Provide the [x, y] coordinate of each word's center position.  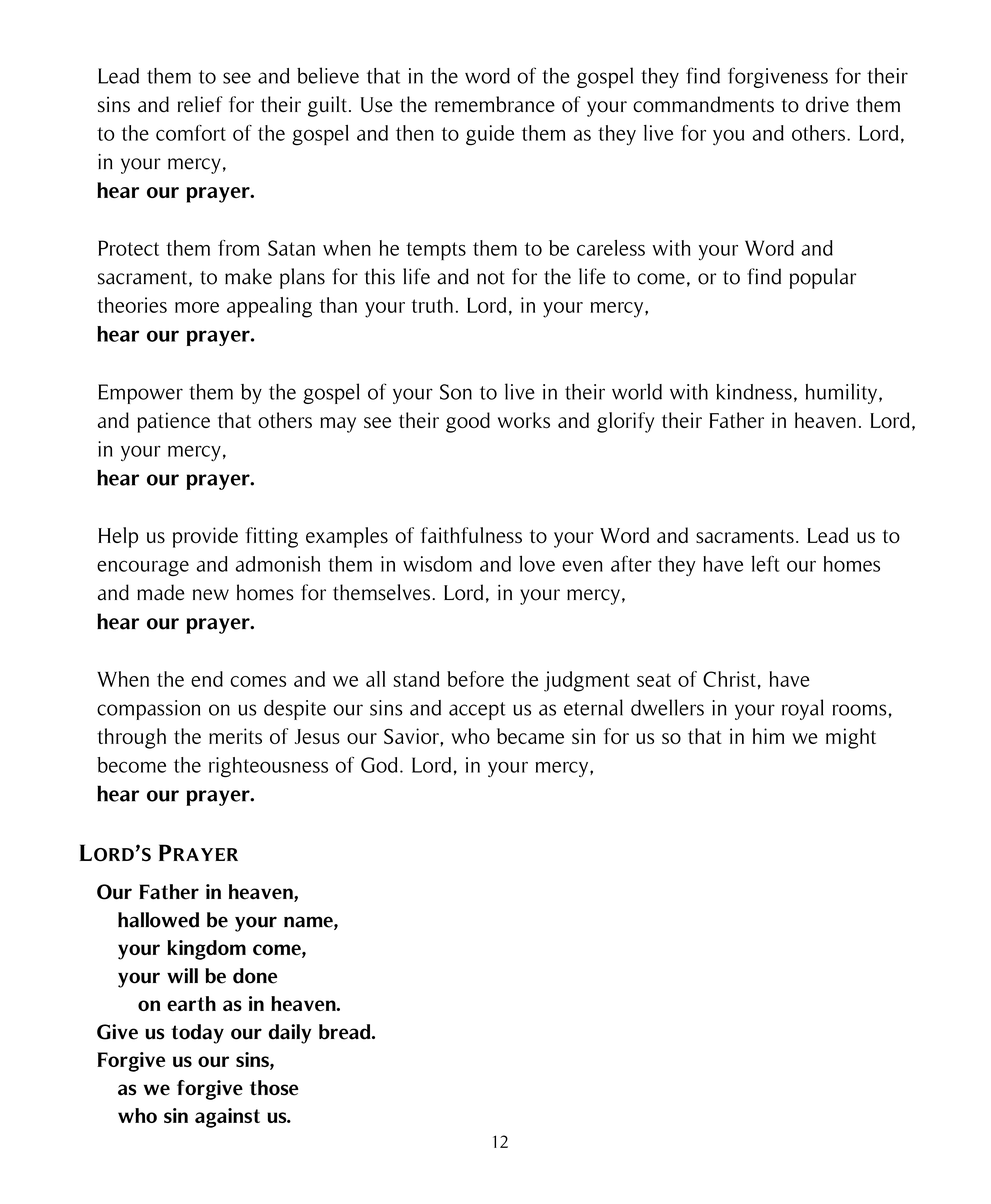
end [207, 679]
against [227, 1118]
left [765, 563]
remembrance [495, 104]
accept [477, 711]
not [491, 278]
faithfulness [471, 535]
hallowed [159, 920]
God [379, 765]
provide [205, 537]
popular [823, 278]
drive [827, 104]
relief [200, 104]
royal [803, 709]
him [768, 736]
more [197, 307]
